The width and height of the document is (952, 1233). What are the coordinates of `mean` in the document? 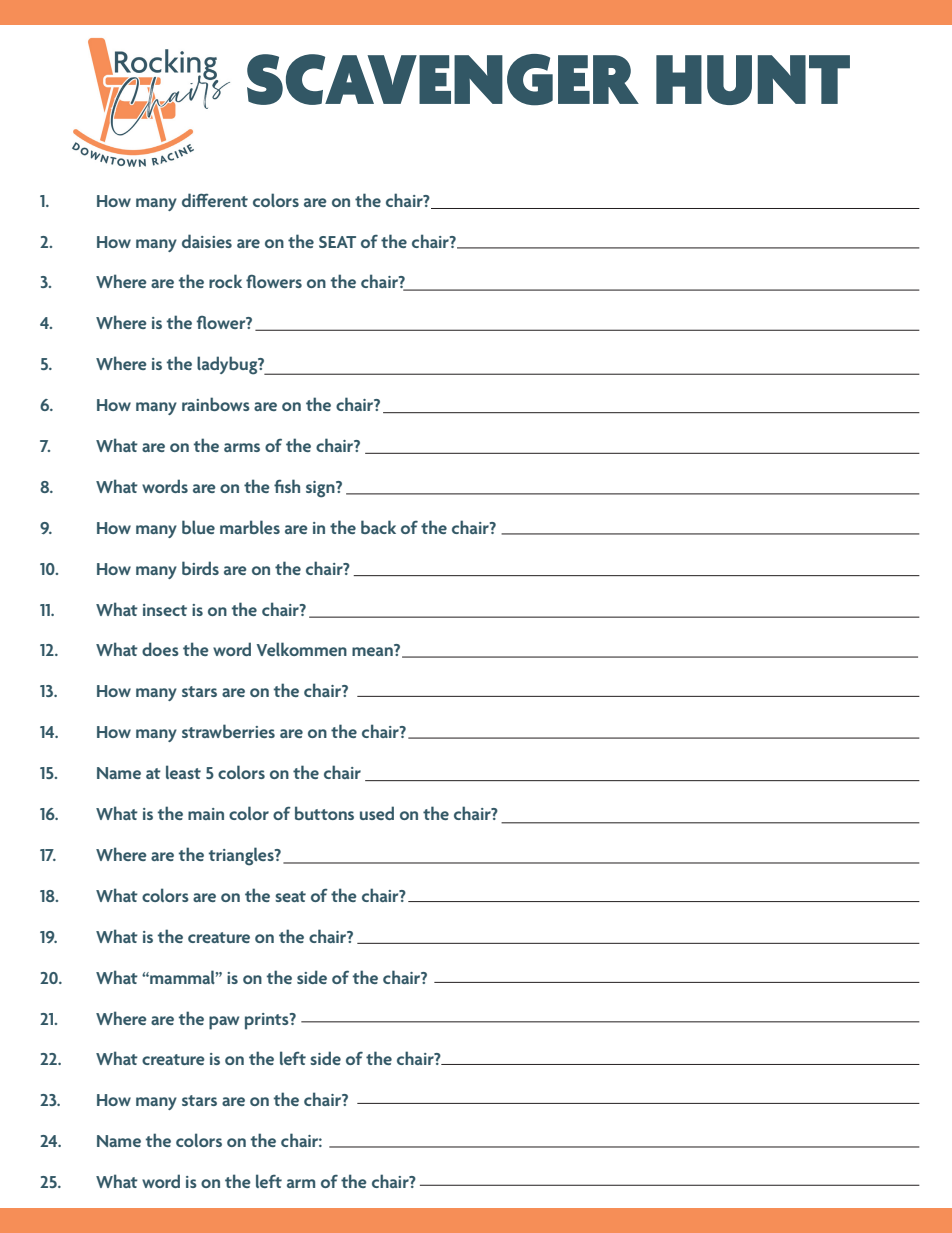 It's located at (373, 650).
